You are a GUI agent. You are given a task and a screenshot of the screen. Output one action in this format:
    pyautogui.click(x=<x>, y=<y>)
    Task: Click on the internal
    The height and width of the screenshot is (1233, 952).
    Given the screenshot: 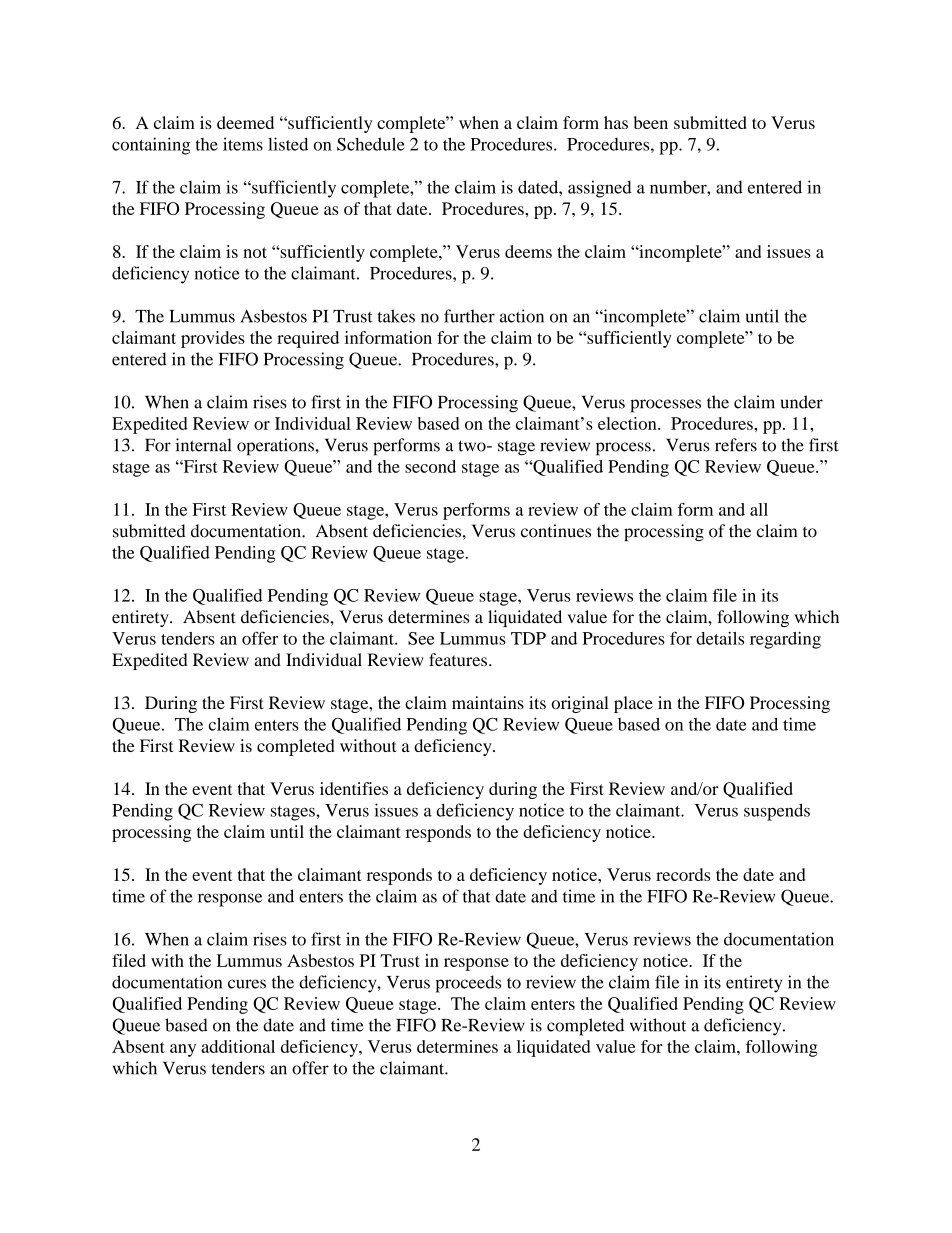 What is the action you would take?
    pyautogui.click(x=203, y=445)
